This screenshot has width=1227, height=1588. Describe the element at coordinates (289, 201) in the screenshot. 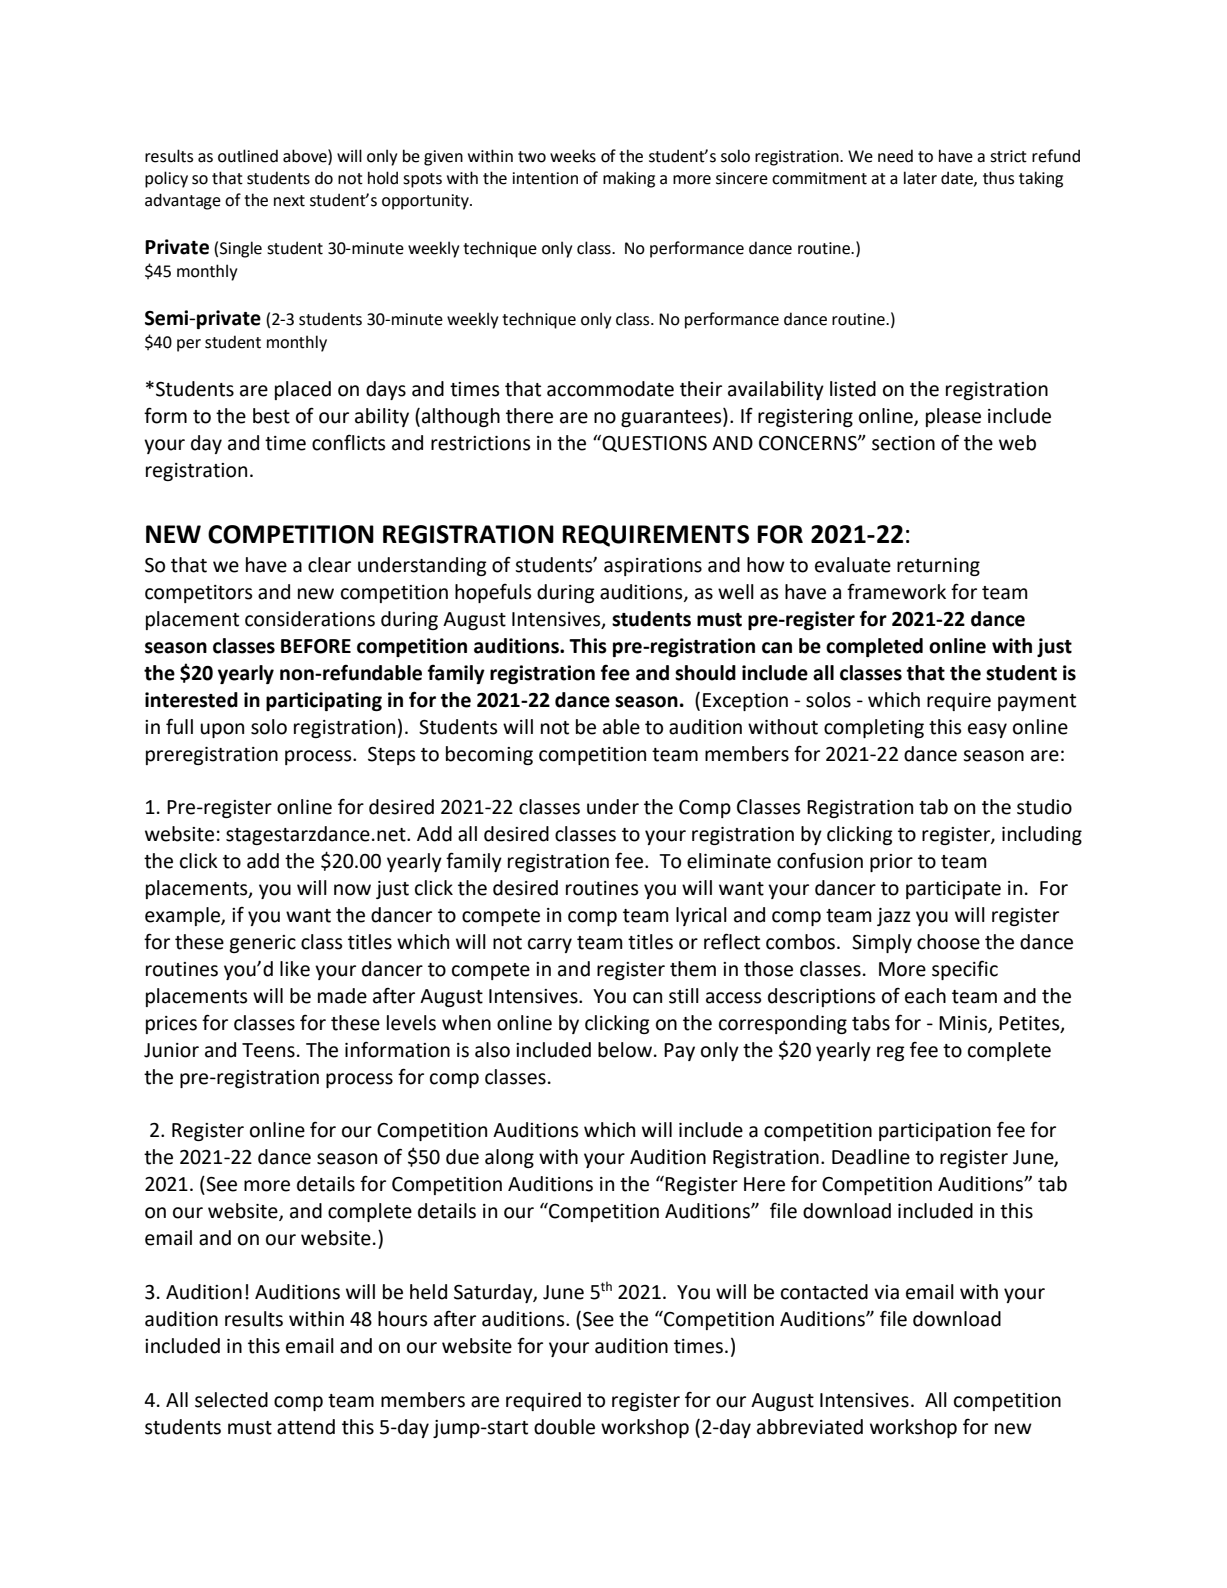

I see `next` at that location.
